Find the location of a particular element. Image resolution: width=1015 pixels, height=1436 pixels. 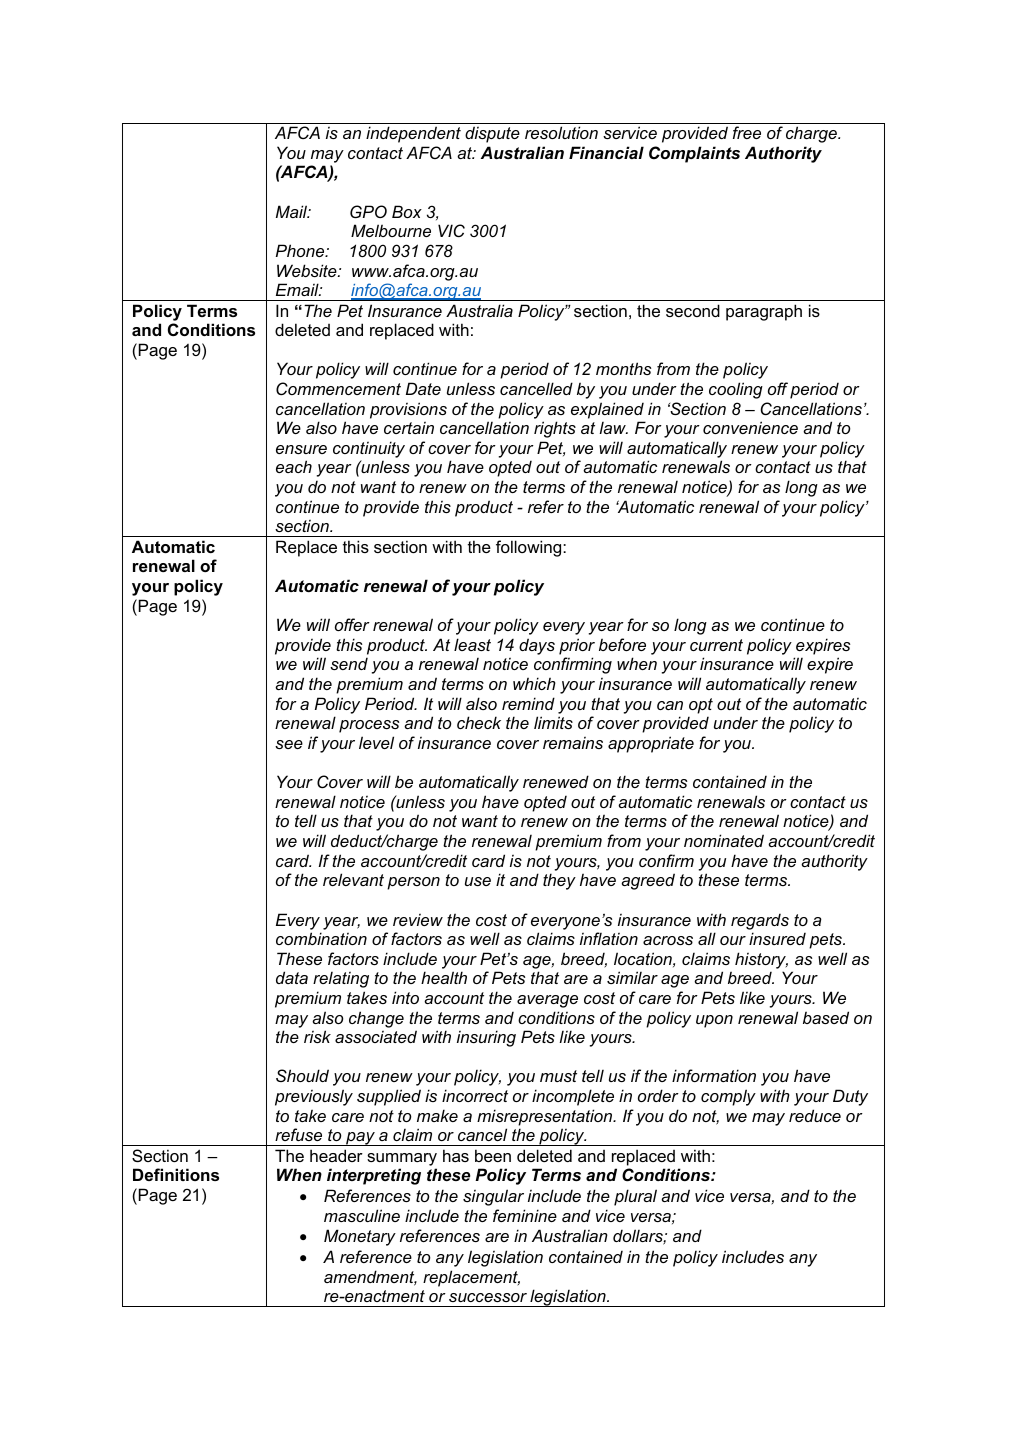

plural is located at coordinates (635, 1197).
